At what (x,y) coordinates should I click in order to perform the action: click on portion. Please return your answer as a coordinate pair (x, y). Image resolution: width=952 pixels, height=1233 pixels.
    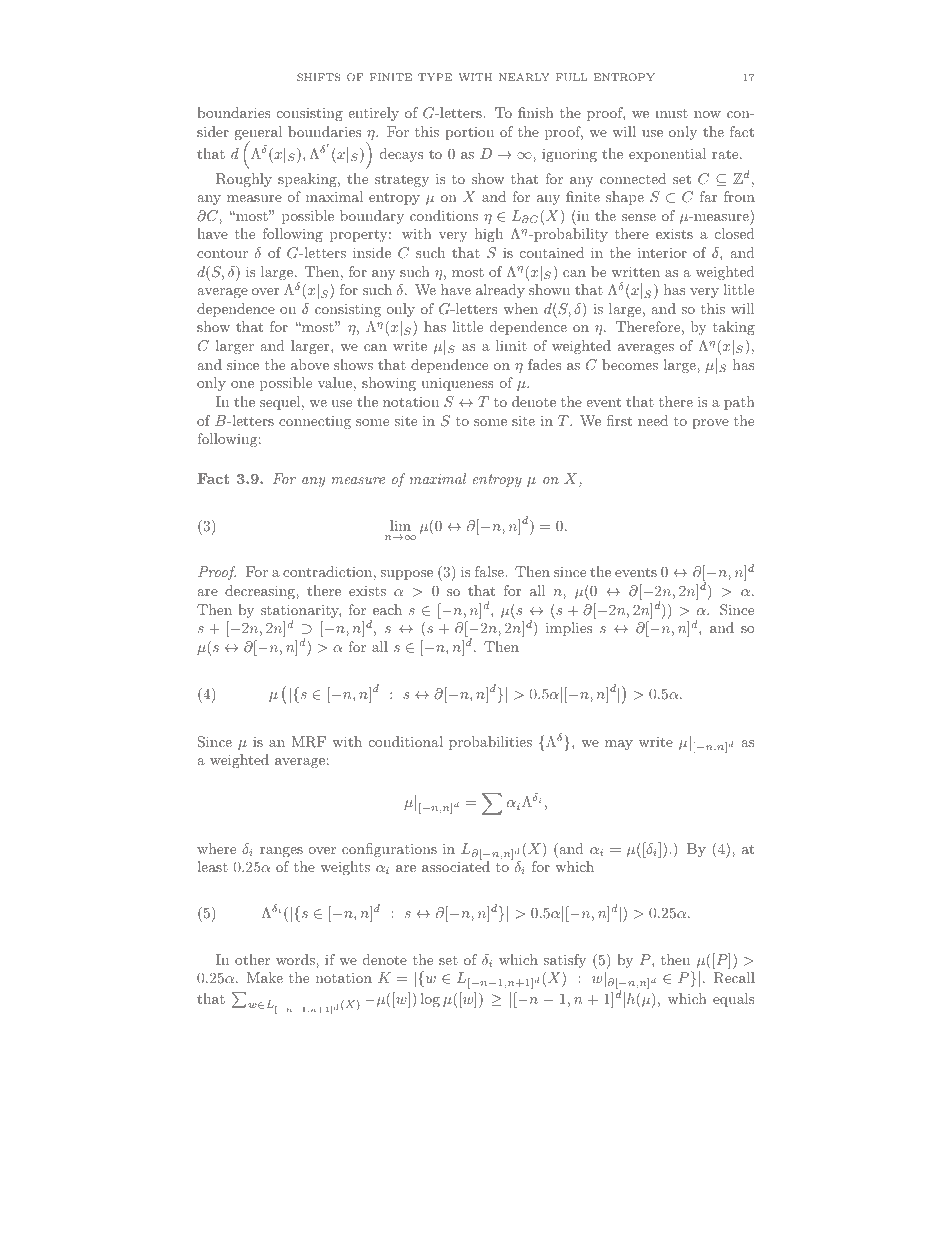
    Looking at the image, I should click on (469, 133).
